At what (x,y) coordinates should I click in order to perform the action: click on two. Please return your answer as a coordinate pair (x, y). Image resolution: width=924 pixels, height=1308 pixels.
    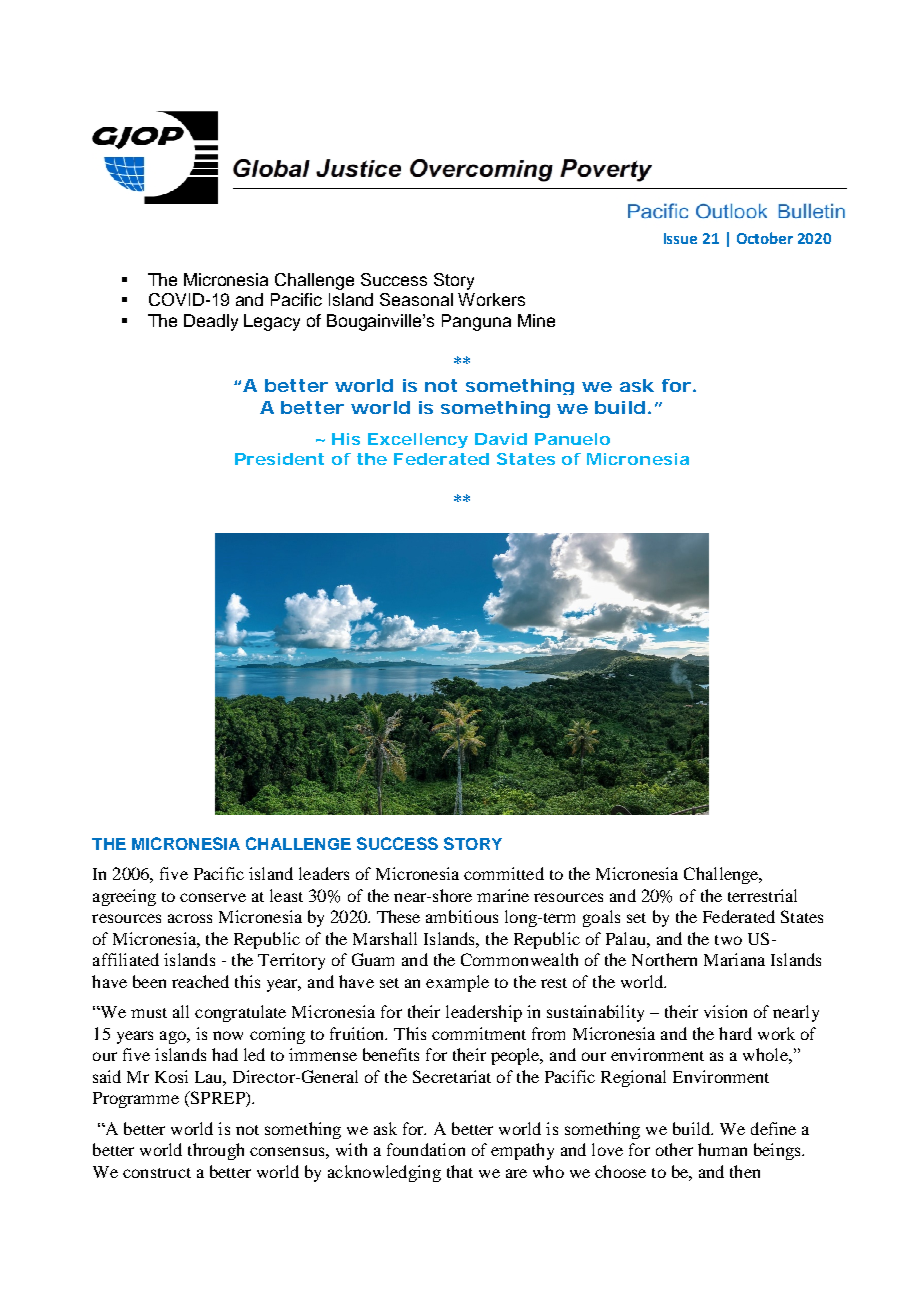
    Looking at the image, I should click on (728, 940).
